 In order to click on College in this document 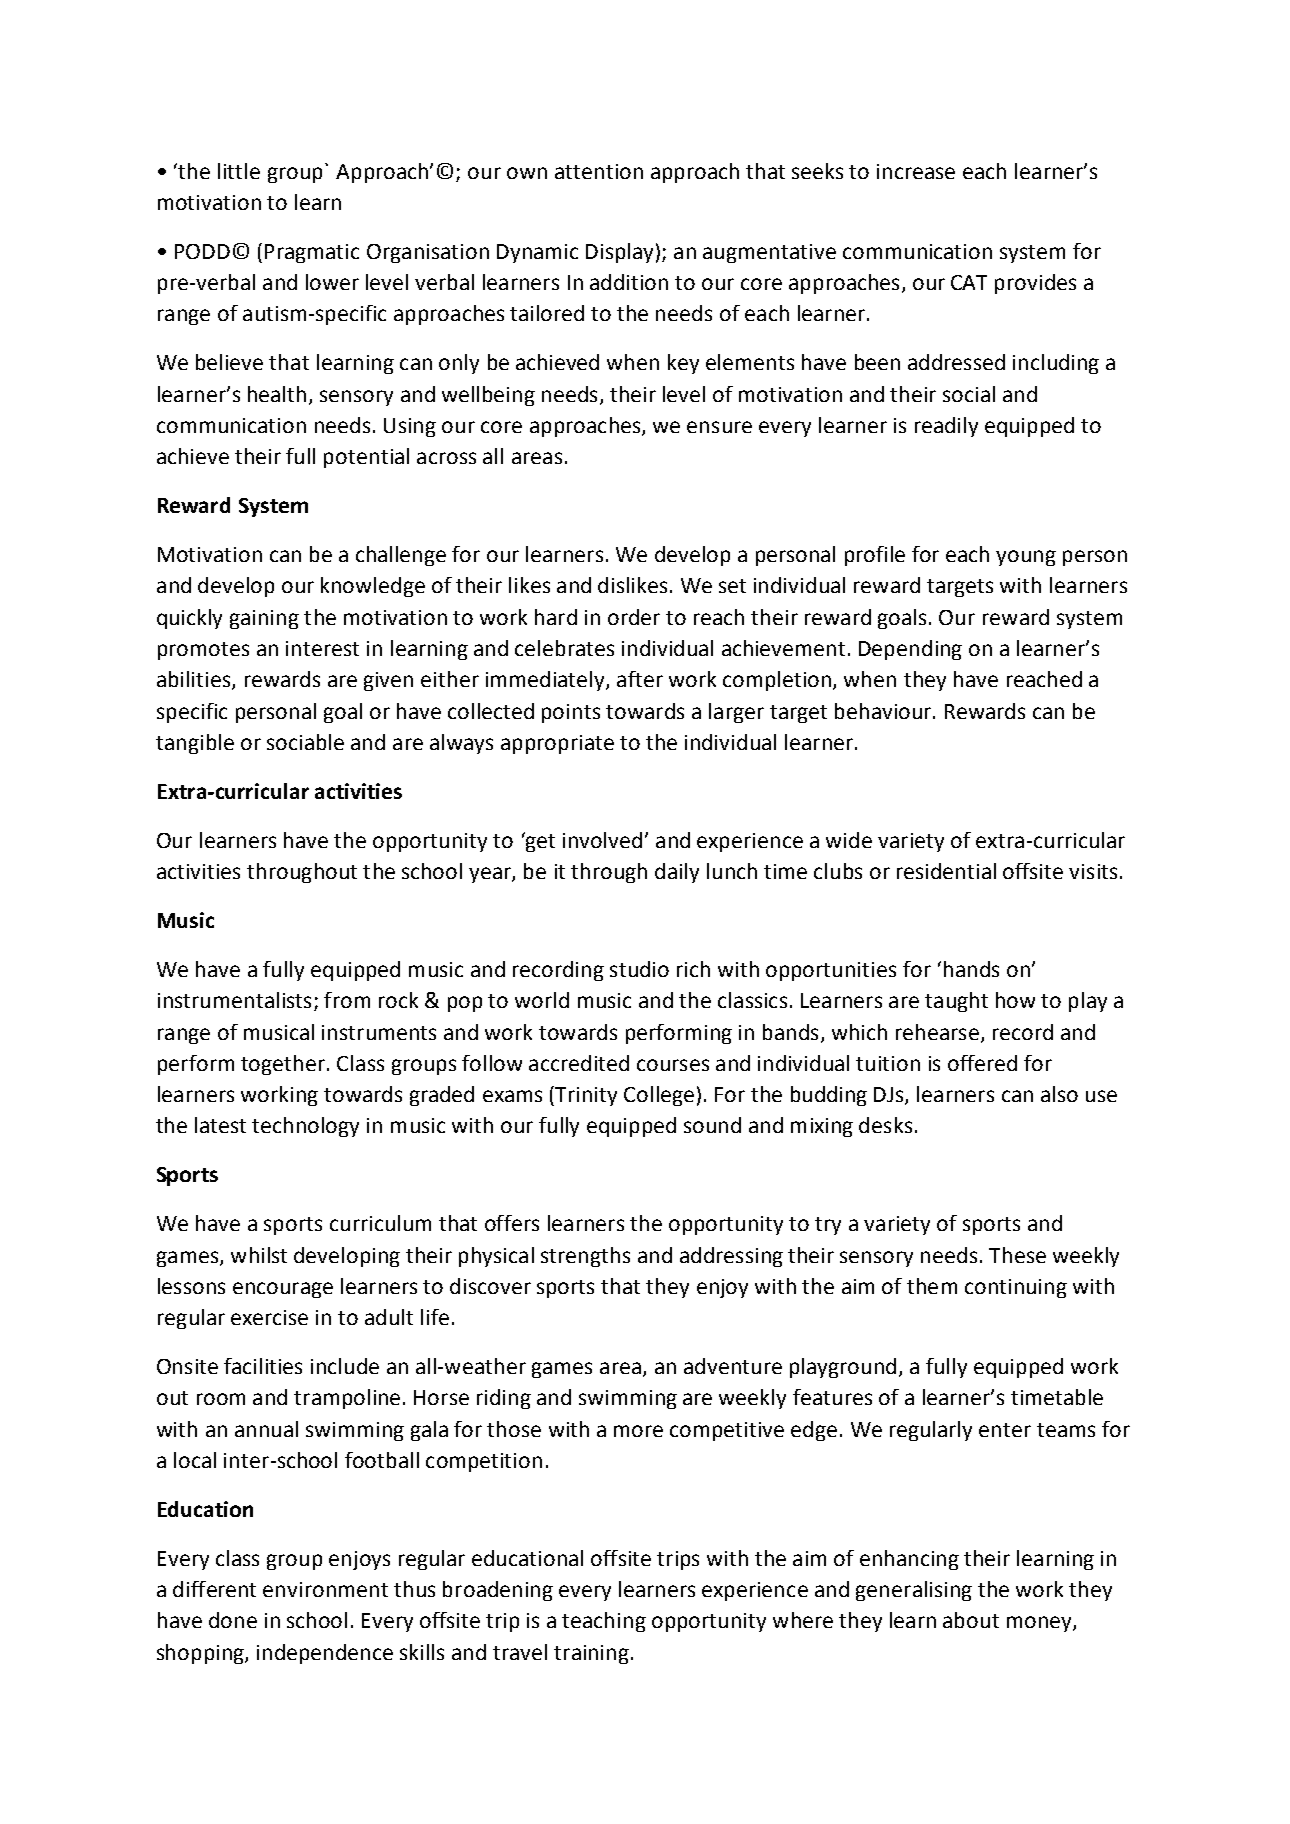, I will do `click(659, 1096)`.
